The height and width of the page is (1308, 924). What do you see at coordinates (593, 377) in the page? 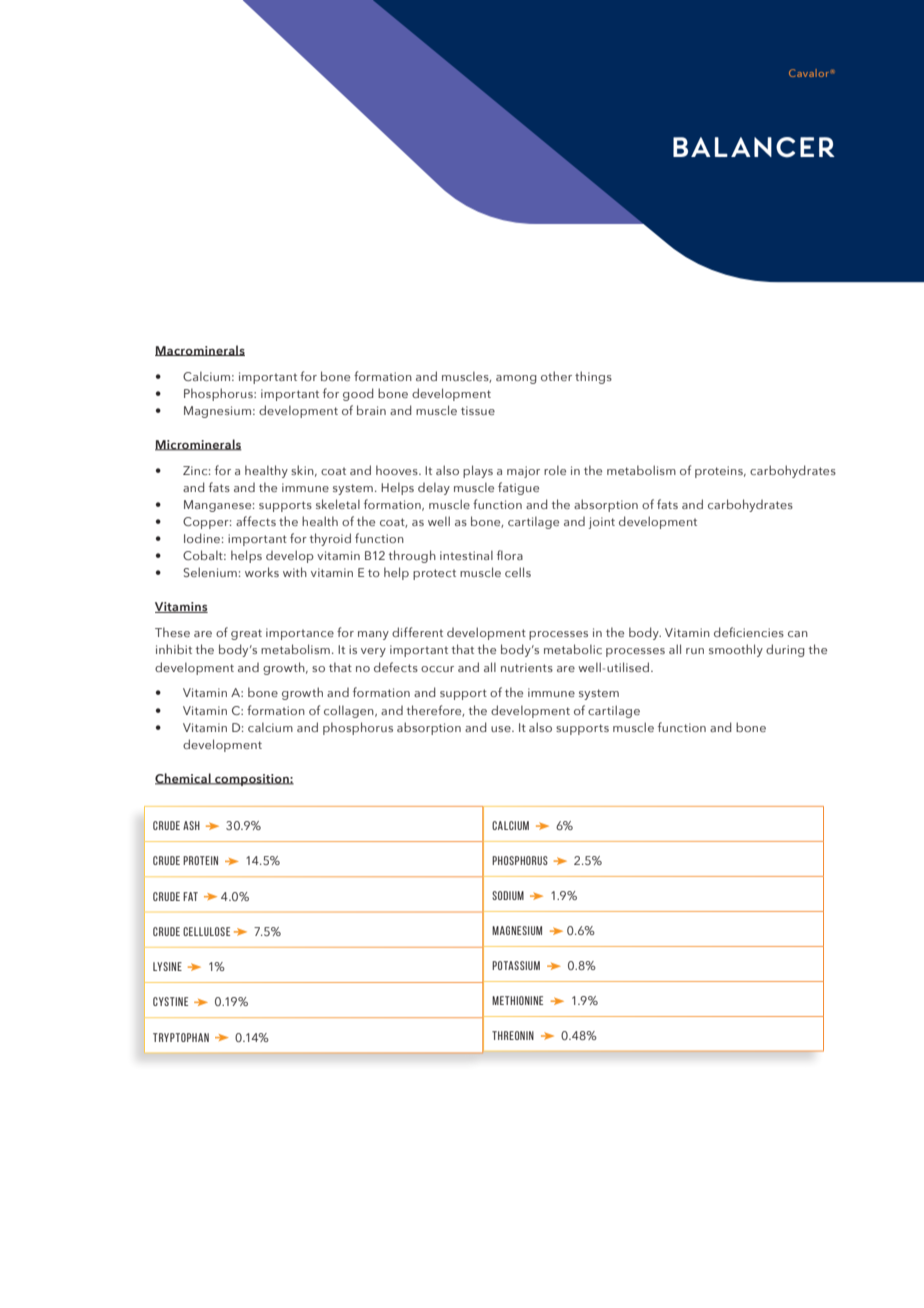
I see `things` at bounding box center [593, 377].
